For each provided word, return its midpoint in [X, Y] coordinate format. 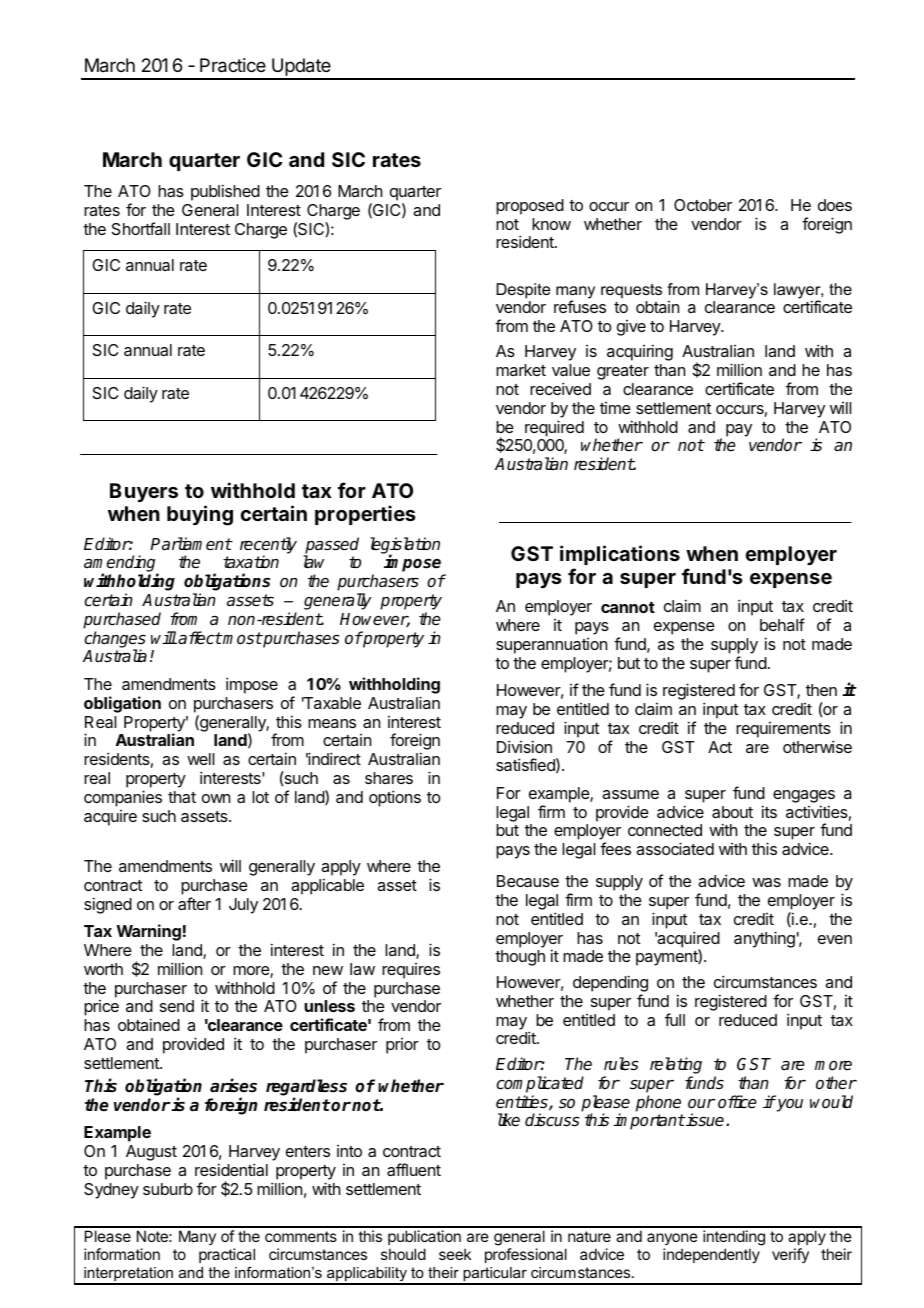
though [520, 958]
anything [764, 939]
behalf [782, 624]
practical [227, 1255]
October [703, 205]
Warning [148, 932]
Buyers [144, 492]
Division [524, 746]
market [521, 370]
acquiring [640, 352]
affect [200, 638]
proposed [530, 207]
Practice [233, 65]
